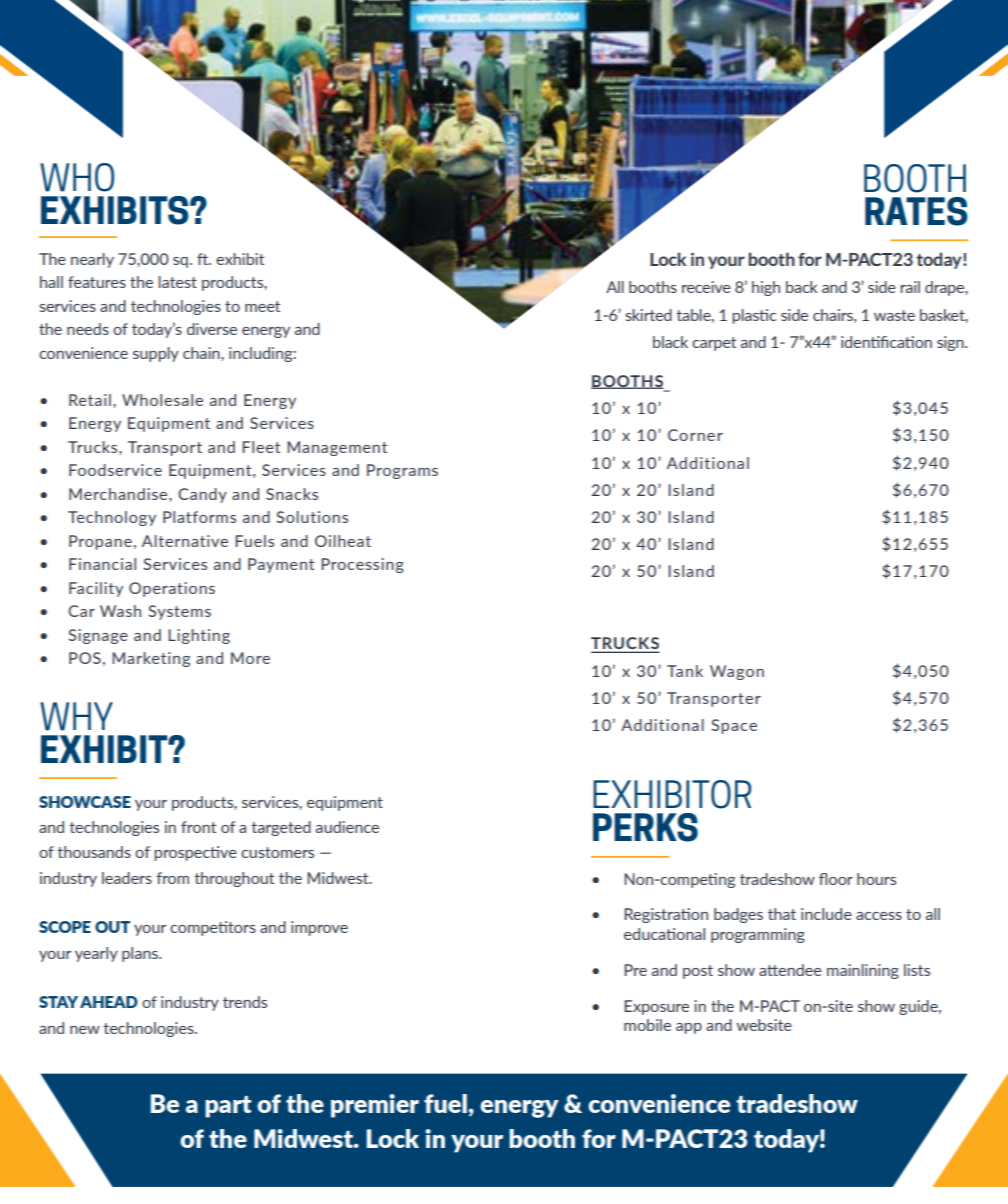 This document has width=1008, height=1204. I want to click on skirted, so click(648, 315).
